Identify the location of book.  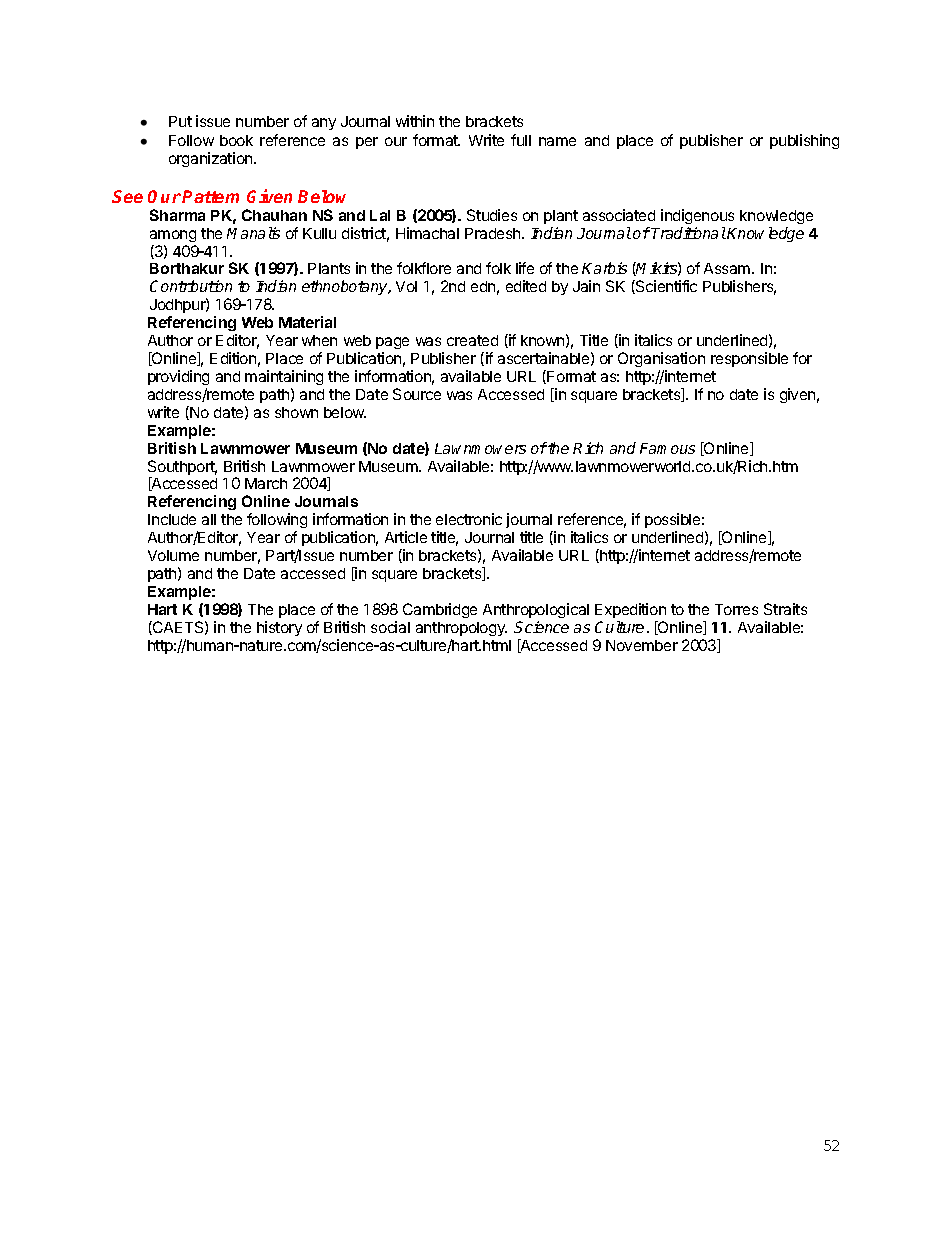
(236, 140).
